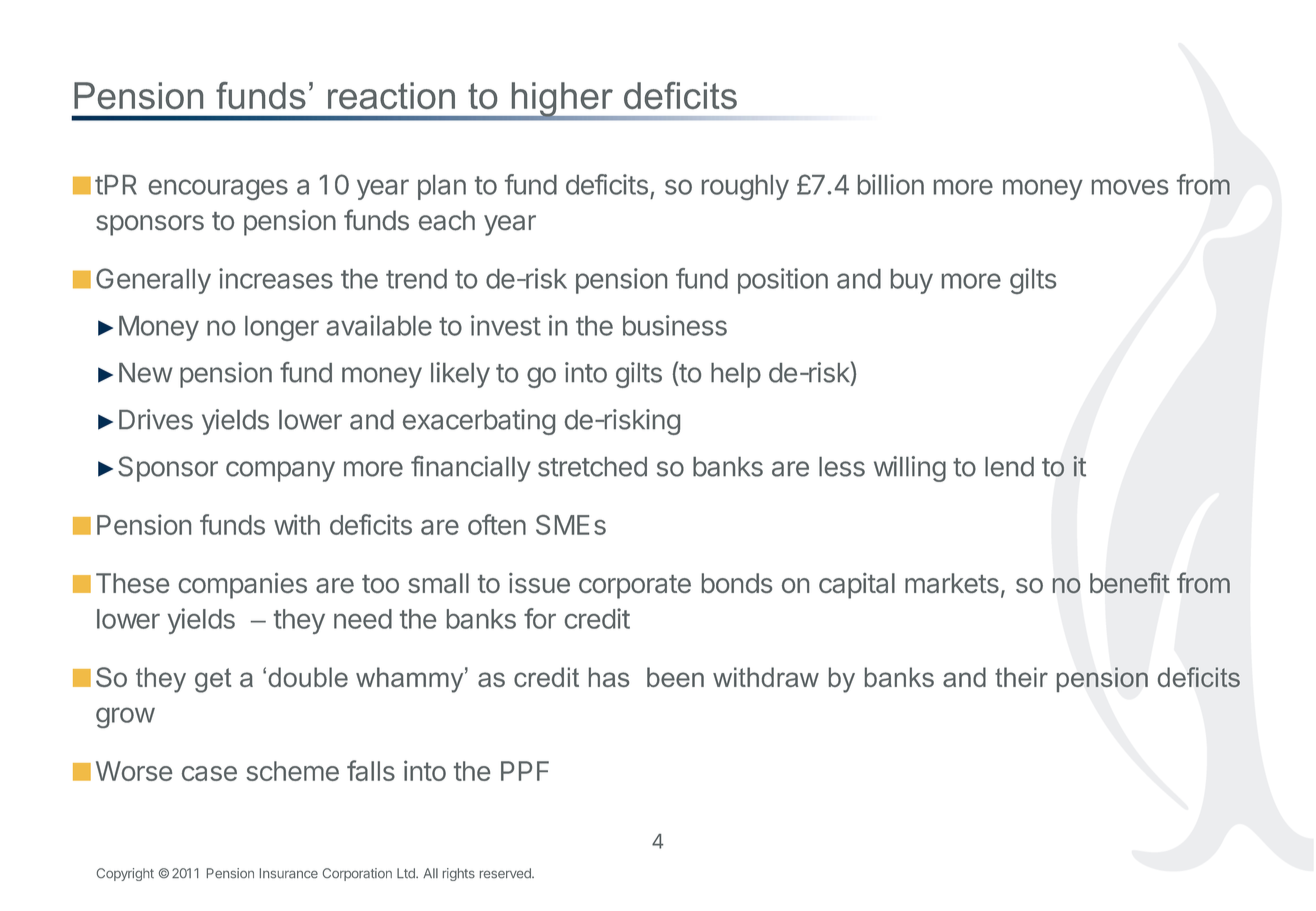 The width and height of the screenshot is (1316, 911). What do you see at coordinates (891, 184) in the screenshot?
I see `billion` at bounding box center [891, 184].
